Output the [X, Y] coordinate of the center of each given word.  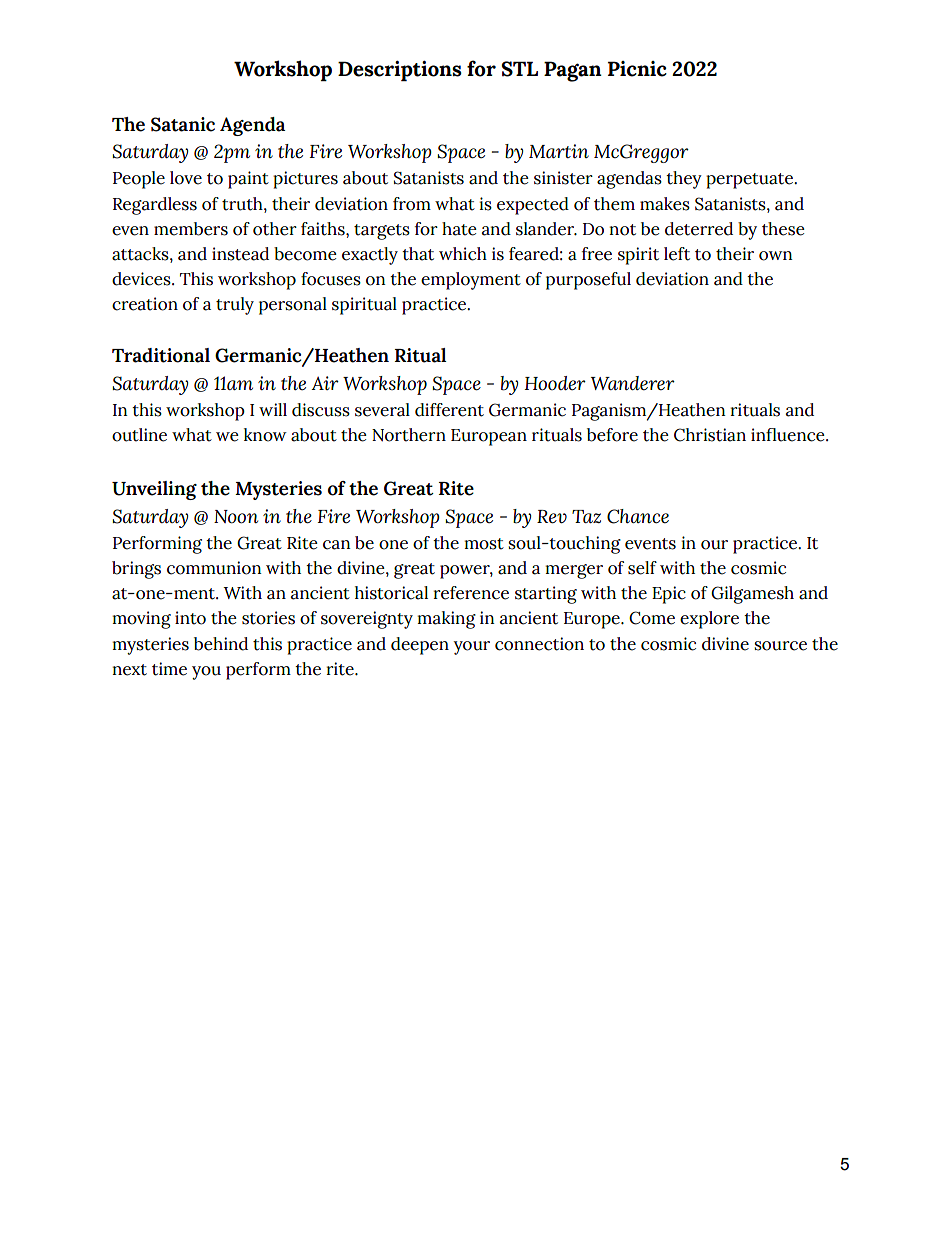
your [471, 648]
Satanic [183, 124]
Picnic [637, 69]
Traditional [161, 355]
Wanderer [633, 383]
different [449, 410]
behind [221, 644]
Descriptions [400, 71]
